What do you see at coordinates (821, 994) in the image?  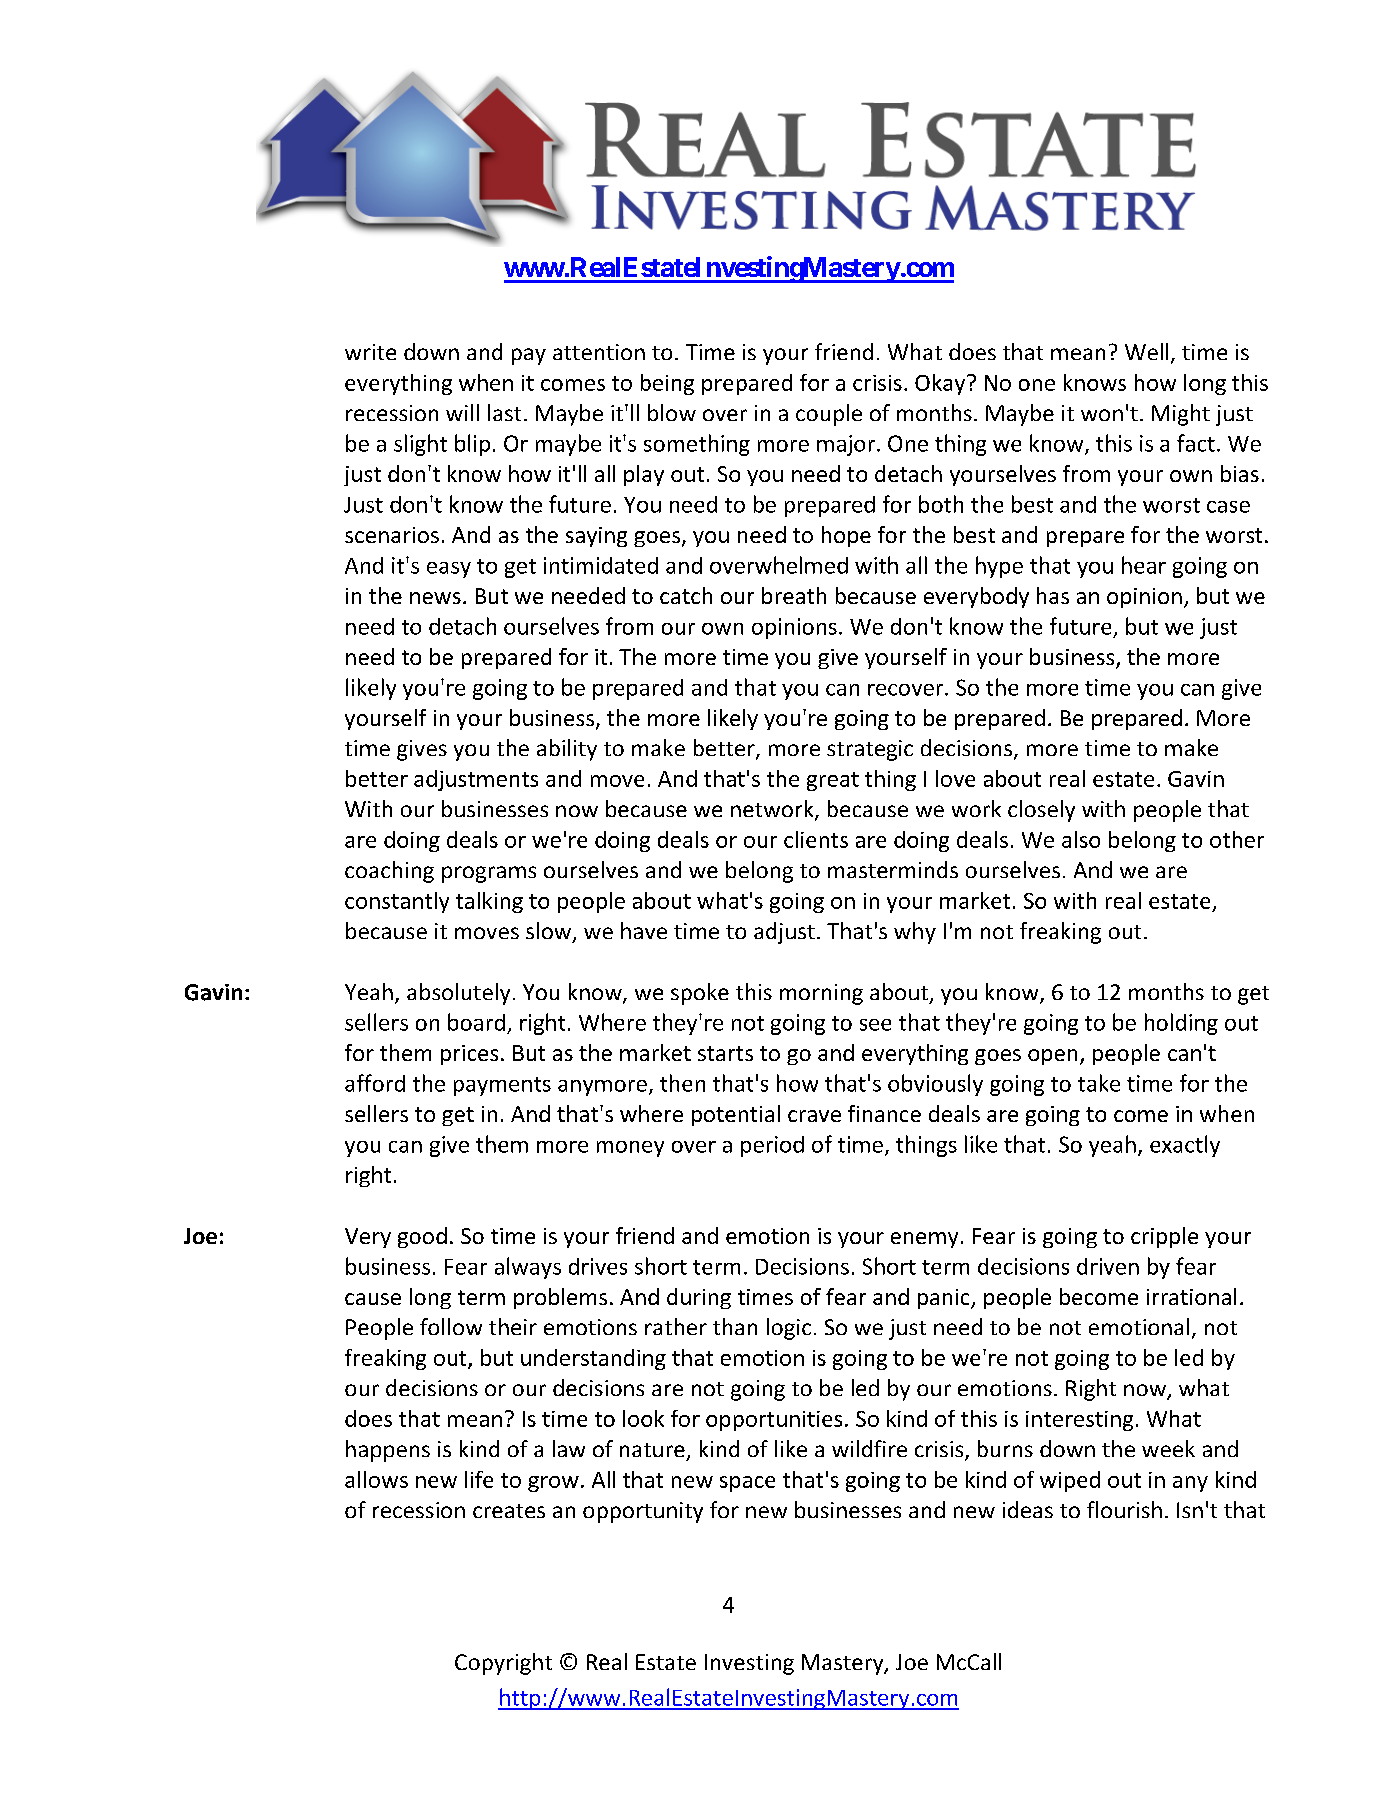 I see `morning` at bounding box center [821, 994].
